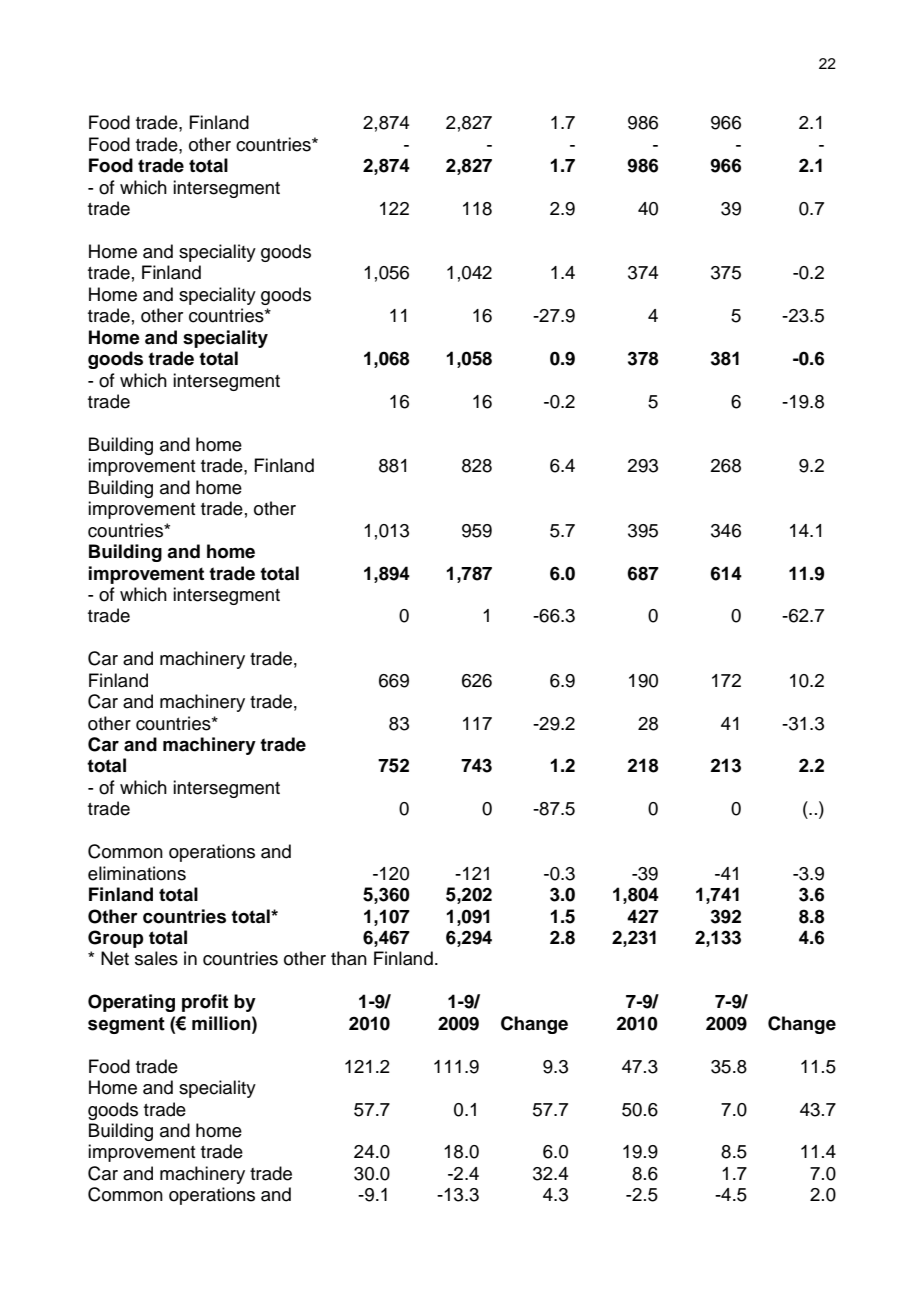  Describe the element at coordinates (116, 939) in the page. I see `Group` at that location.
